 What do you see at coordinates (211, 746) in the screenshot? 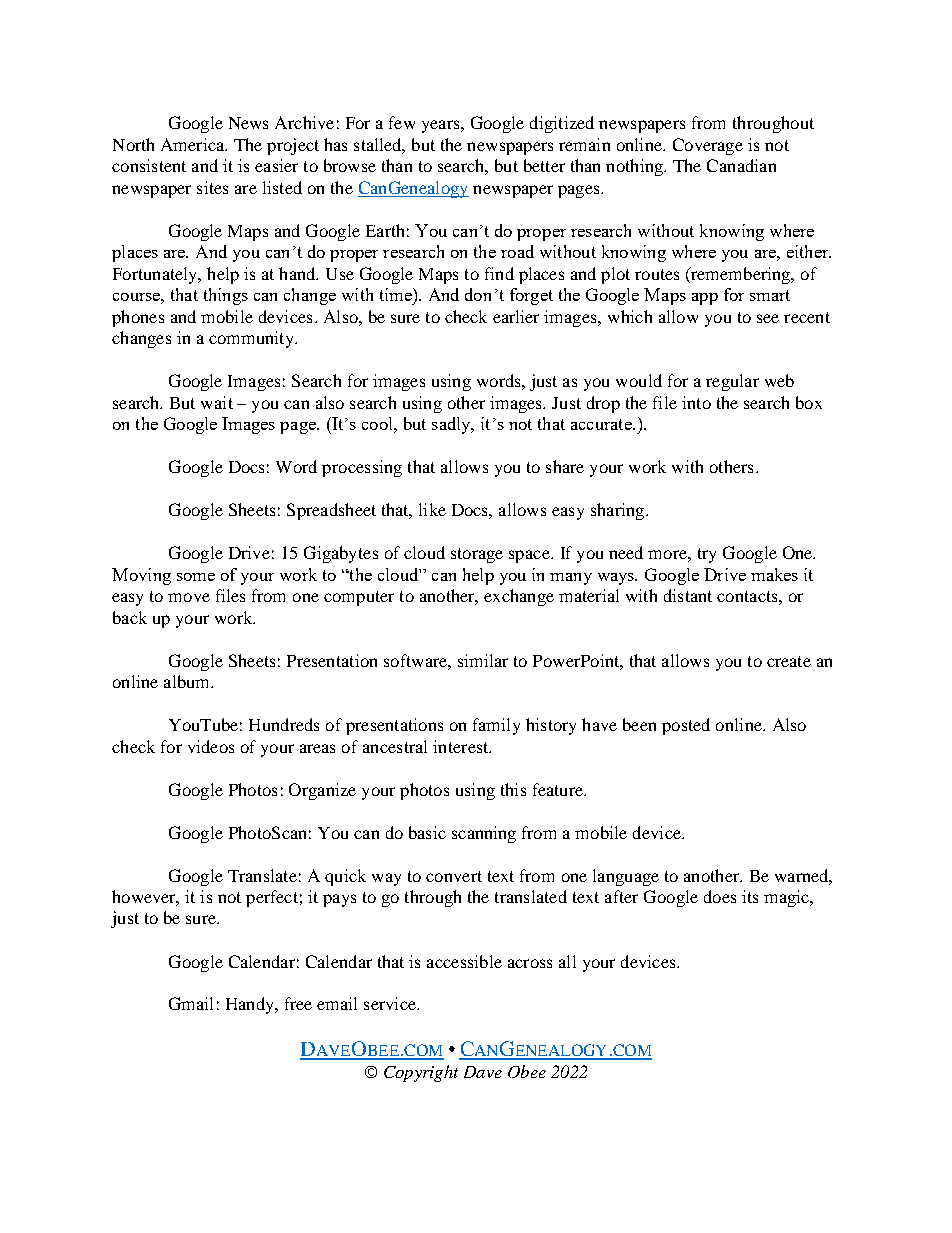
I see `videos` at bounding box center [211, 746].
